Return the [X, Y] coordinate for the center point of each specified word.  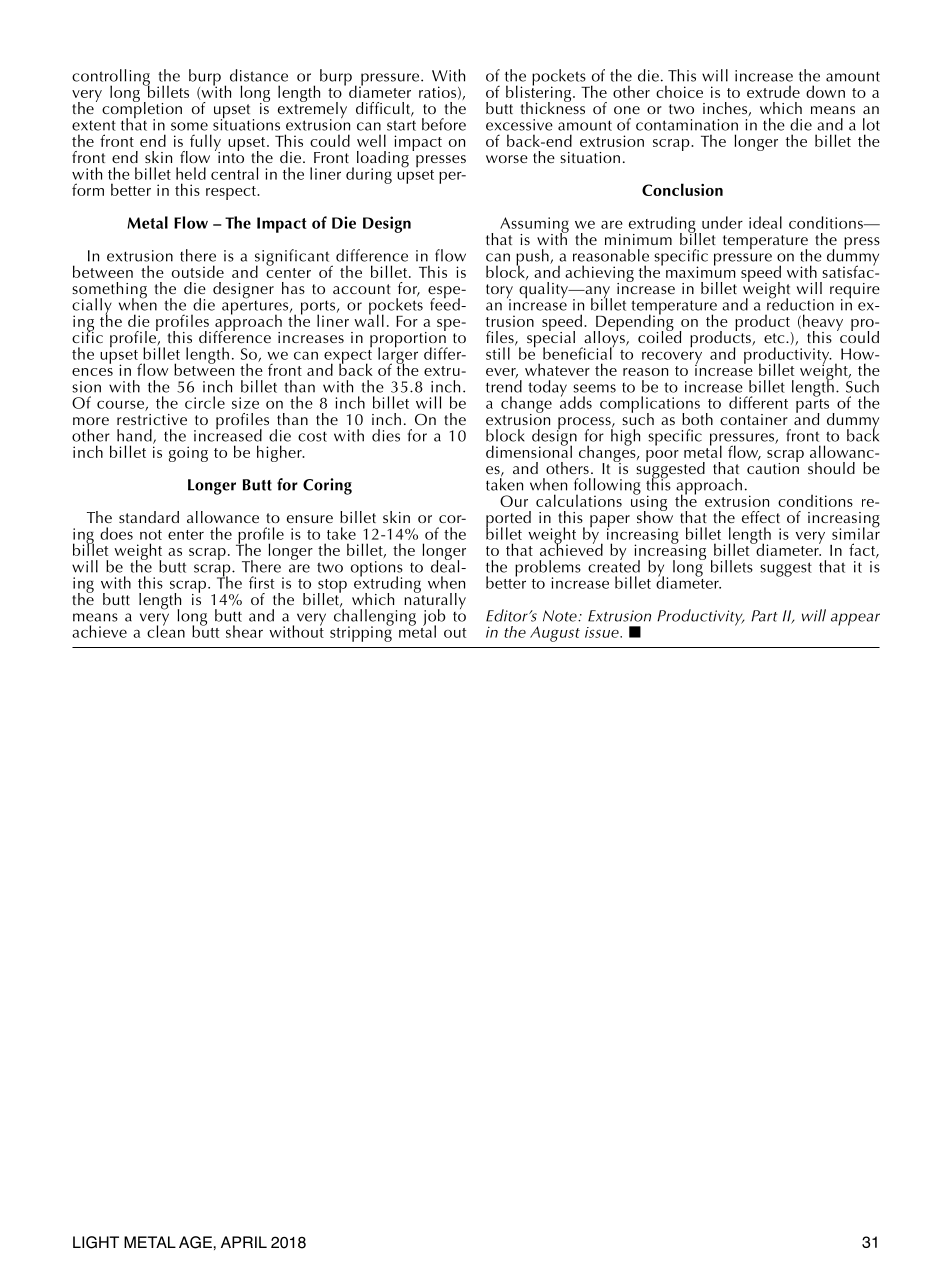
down [825, 91]
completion [142, 110]
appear [855, 619]
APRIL [244, 1242]
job [434, 618]
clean [166, 630]
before [444, 124]
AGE [195, 1242]
